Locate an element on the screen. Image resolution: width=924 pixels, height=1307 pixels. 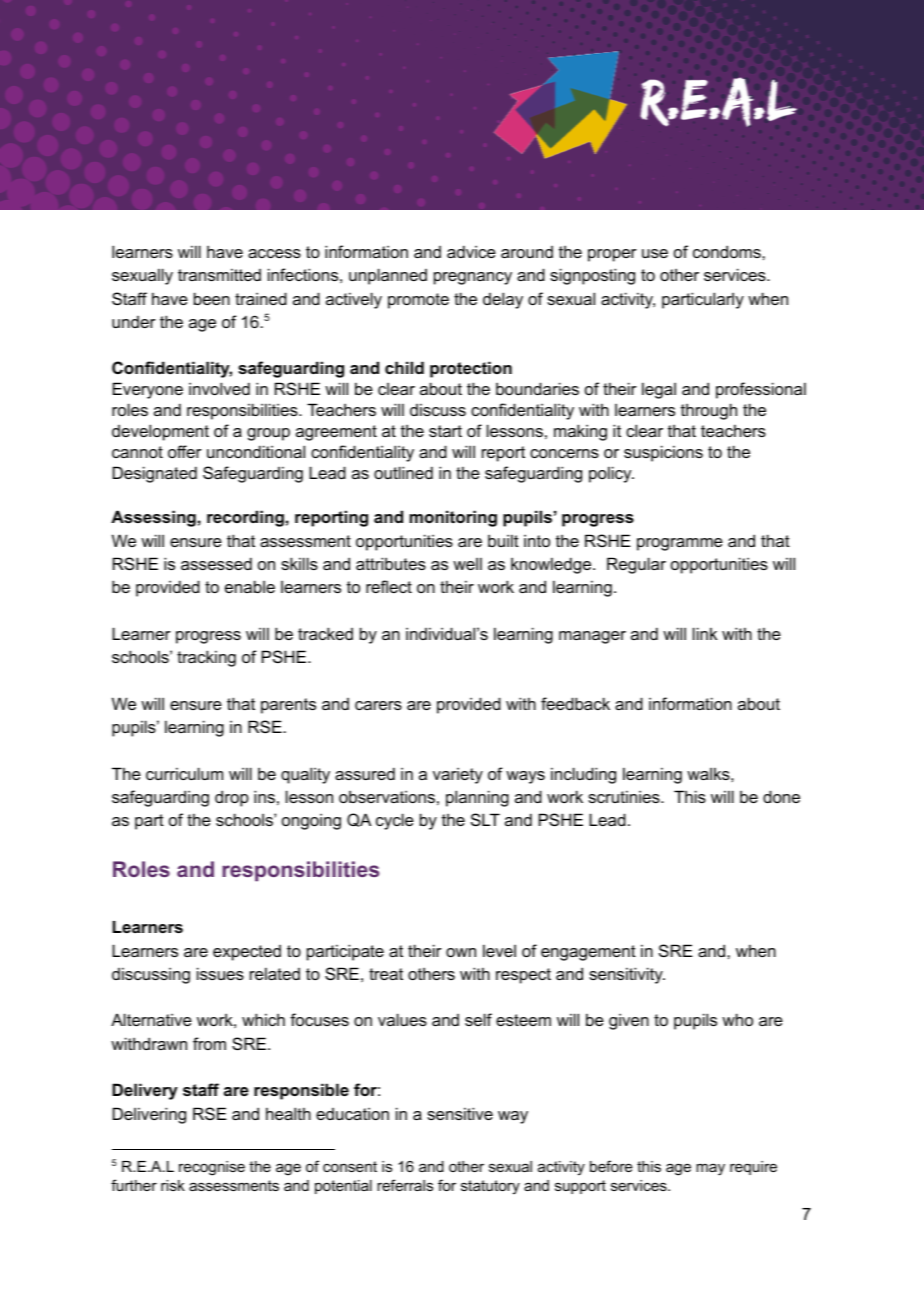
assessed is located at coordinates (216, 563).
